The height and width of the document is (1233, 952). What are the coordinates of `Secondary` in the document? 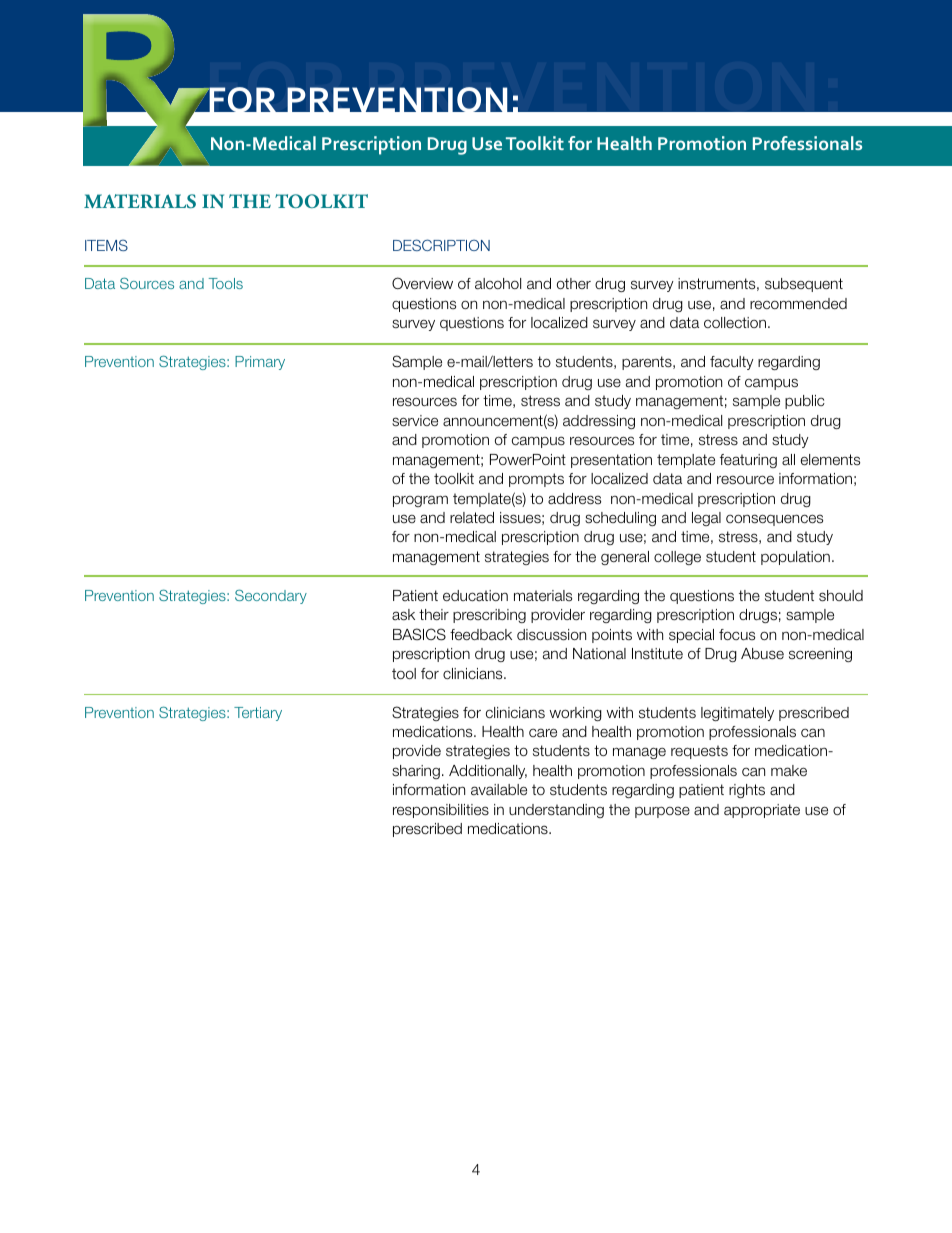 It's located at (271, 596).
